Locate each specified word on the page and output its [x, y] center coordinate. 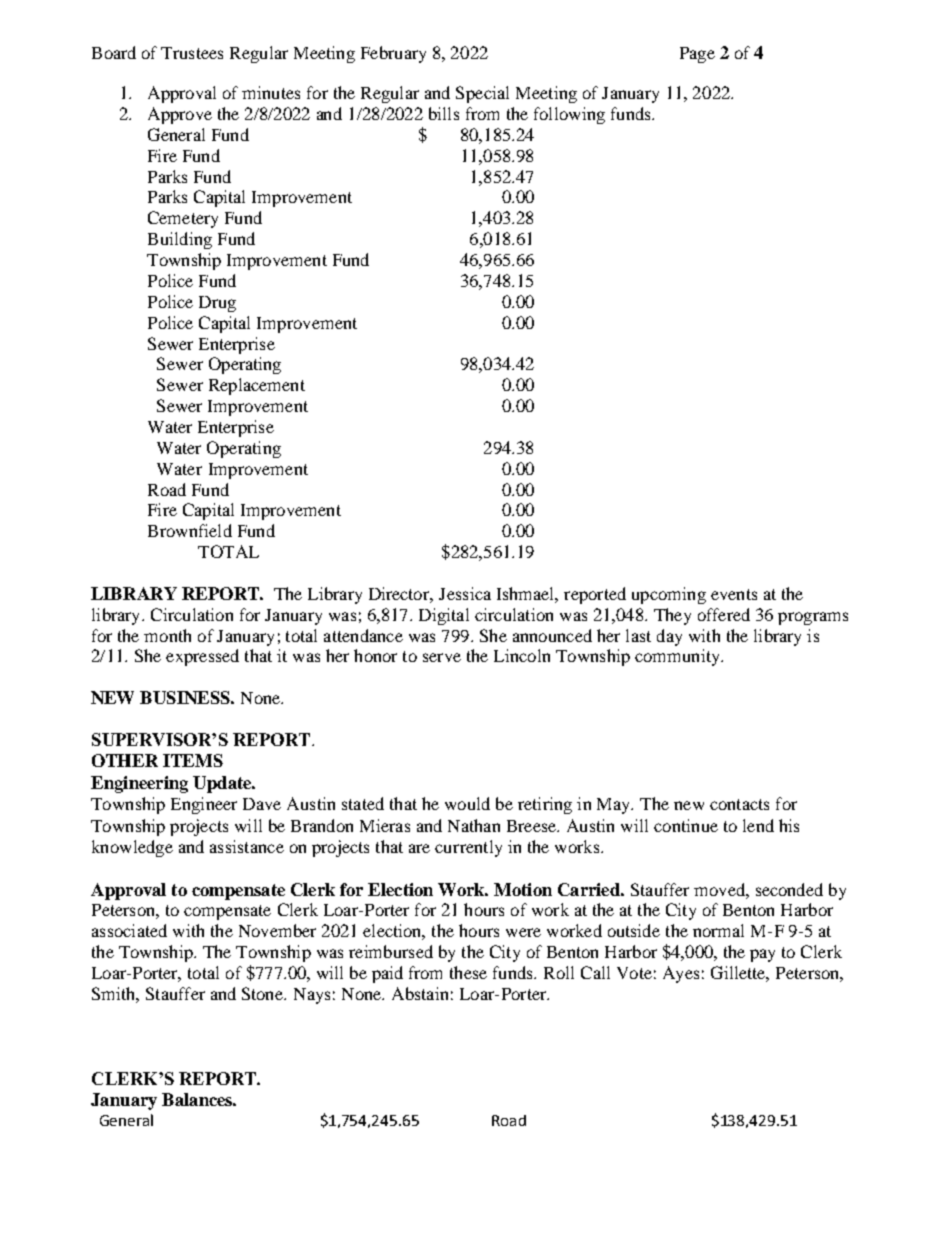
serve [442, 657]
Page [697, 55]
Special [482, 94]
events [734, 594]
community [679, 657]
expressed [202, 657]
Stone [264, 993]
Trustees [192, 53]
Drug [217, 304]
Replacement [257, 386]
